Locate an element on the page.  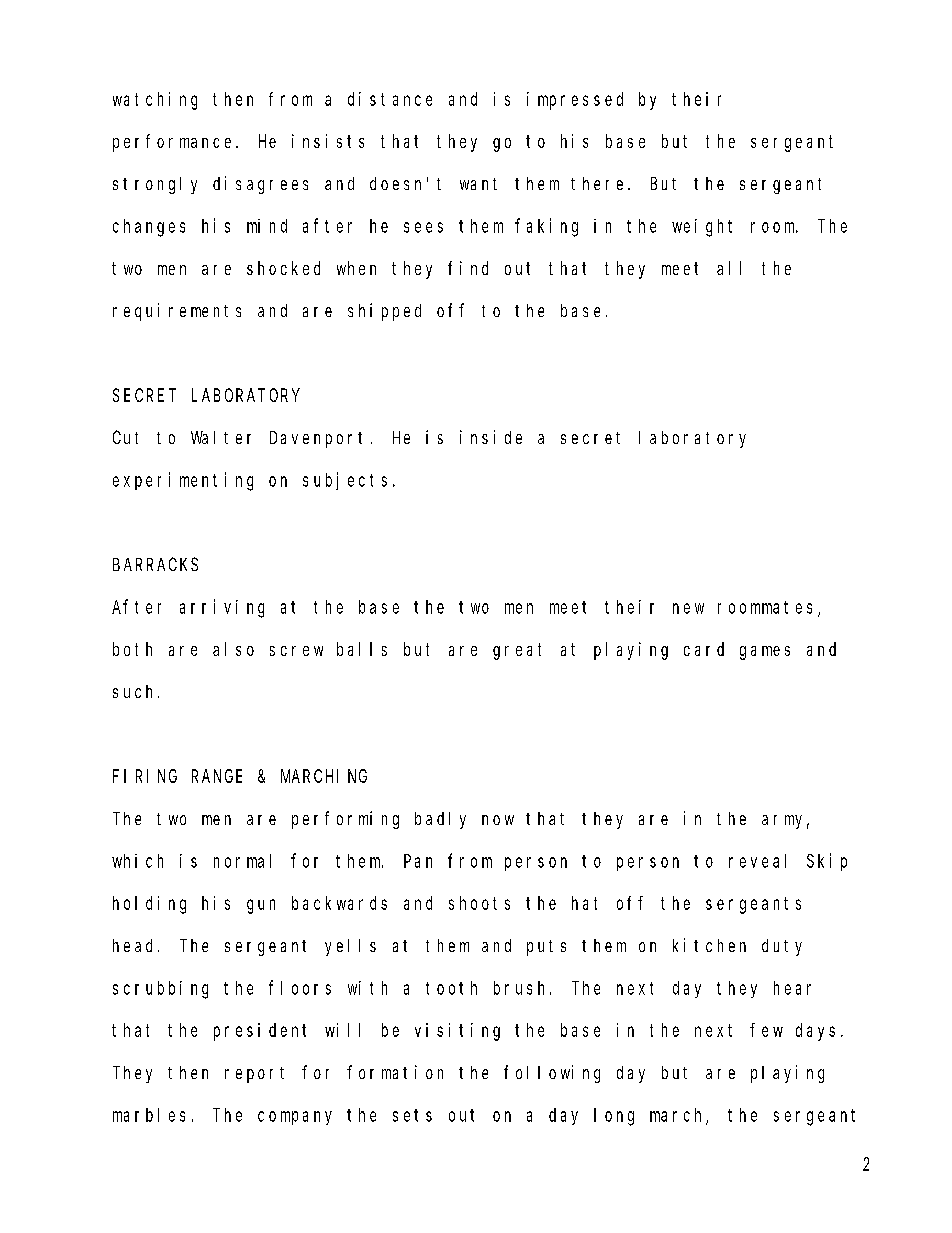
balls is located at coordinates (362, 649).
